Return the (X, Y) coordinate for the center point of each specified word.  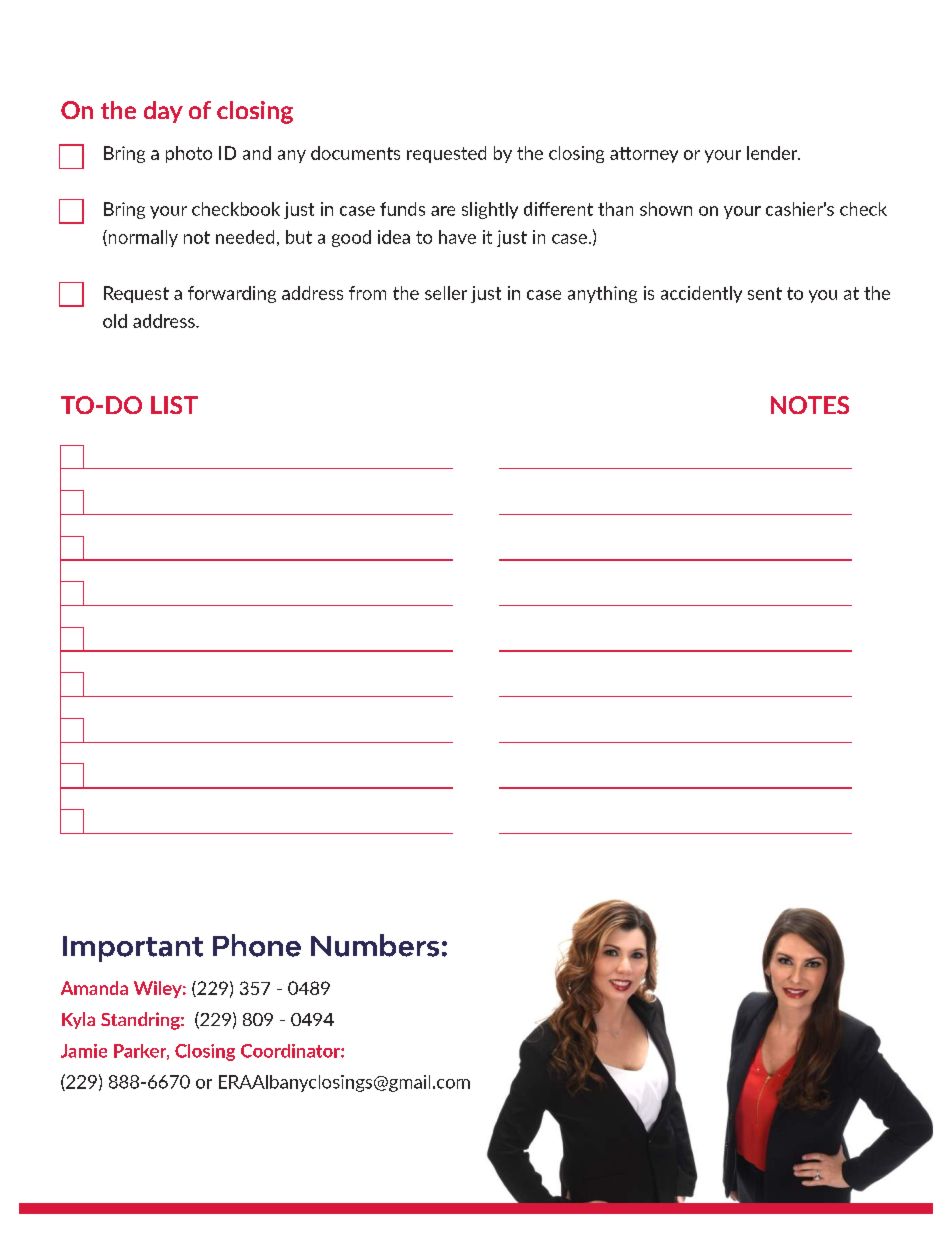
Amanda (94, 988)
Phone (257, 945)
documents (355, 153)
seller (446, 293)
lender (773, 153)
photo (189, 154)
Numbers (375, 945)
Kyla (78, 1020)
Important (133, 949)
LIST (174, 405)
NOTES (810, 405)
